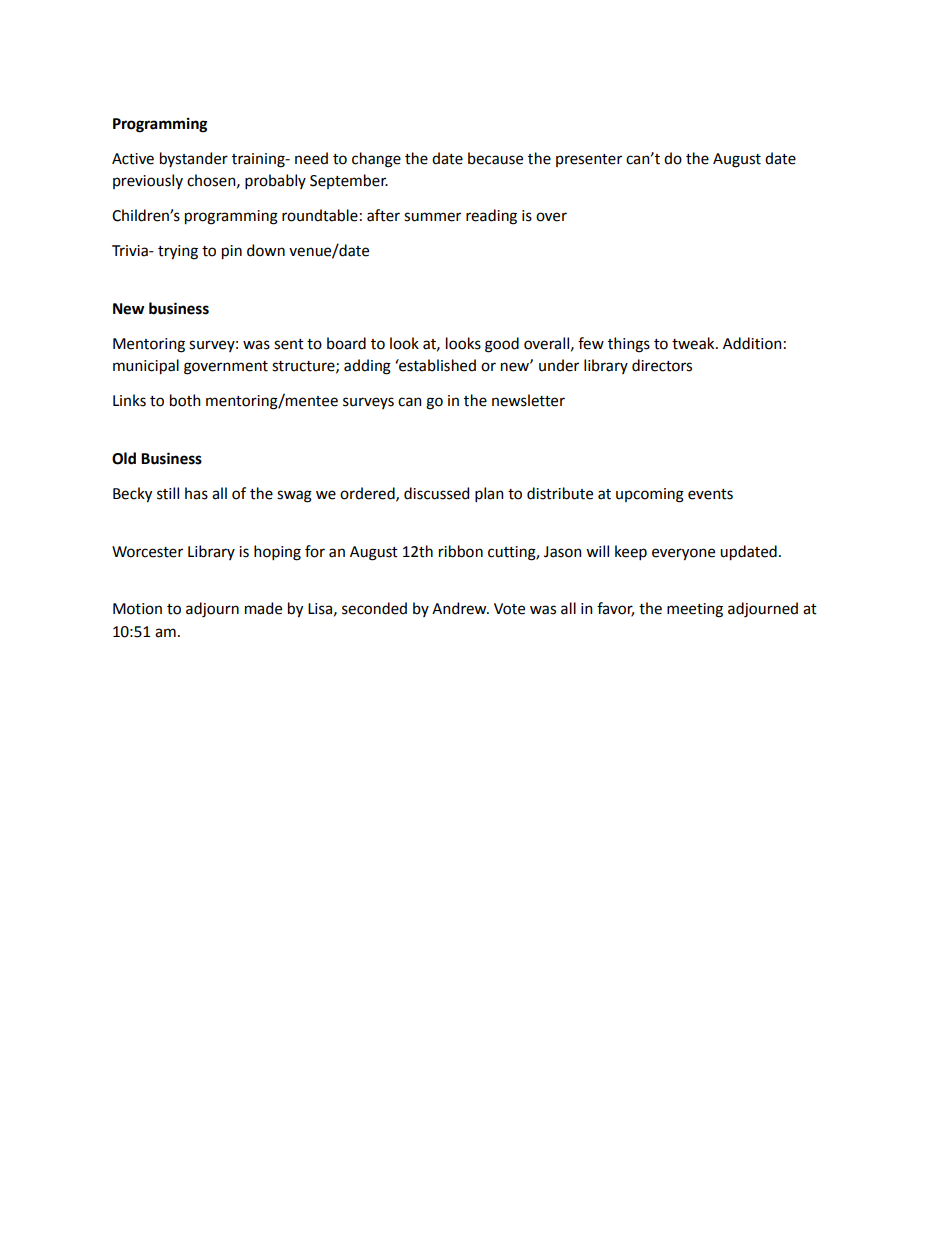 The height and width of the screenshot is (1233, 952). What do you see at coordinates (650, 495) in the screenshot?
I see `upcoming` at bounding box center [650, 495].
